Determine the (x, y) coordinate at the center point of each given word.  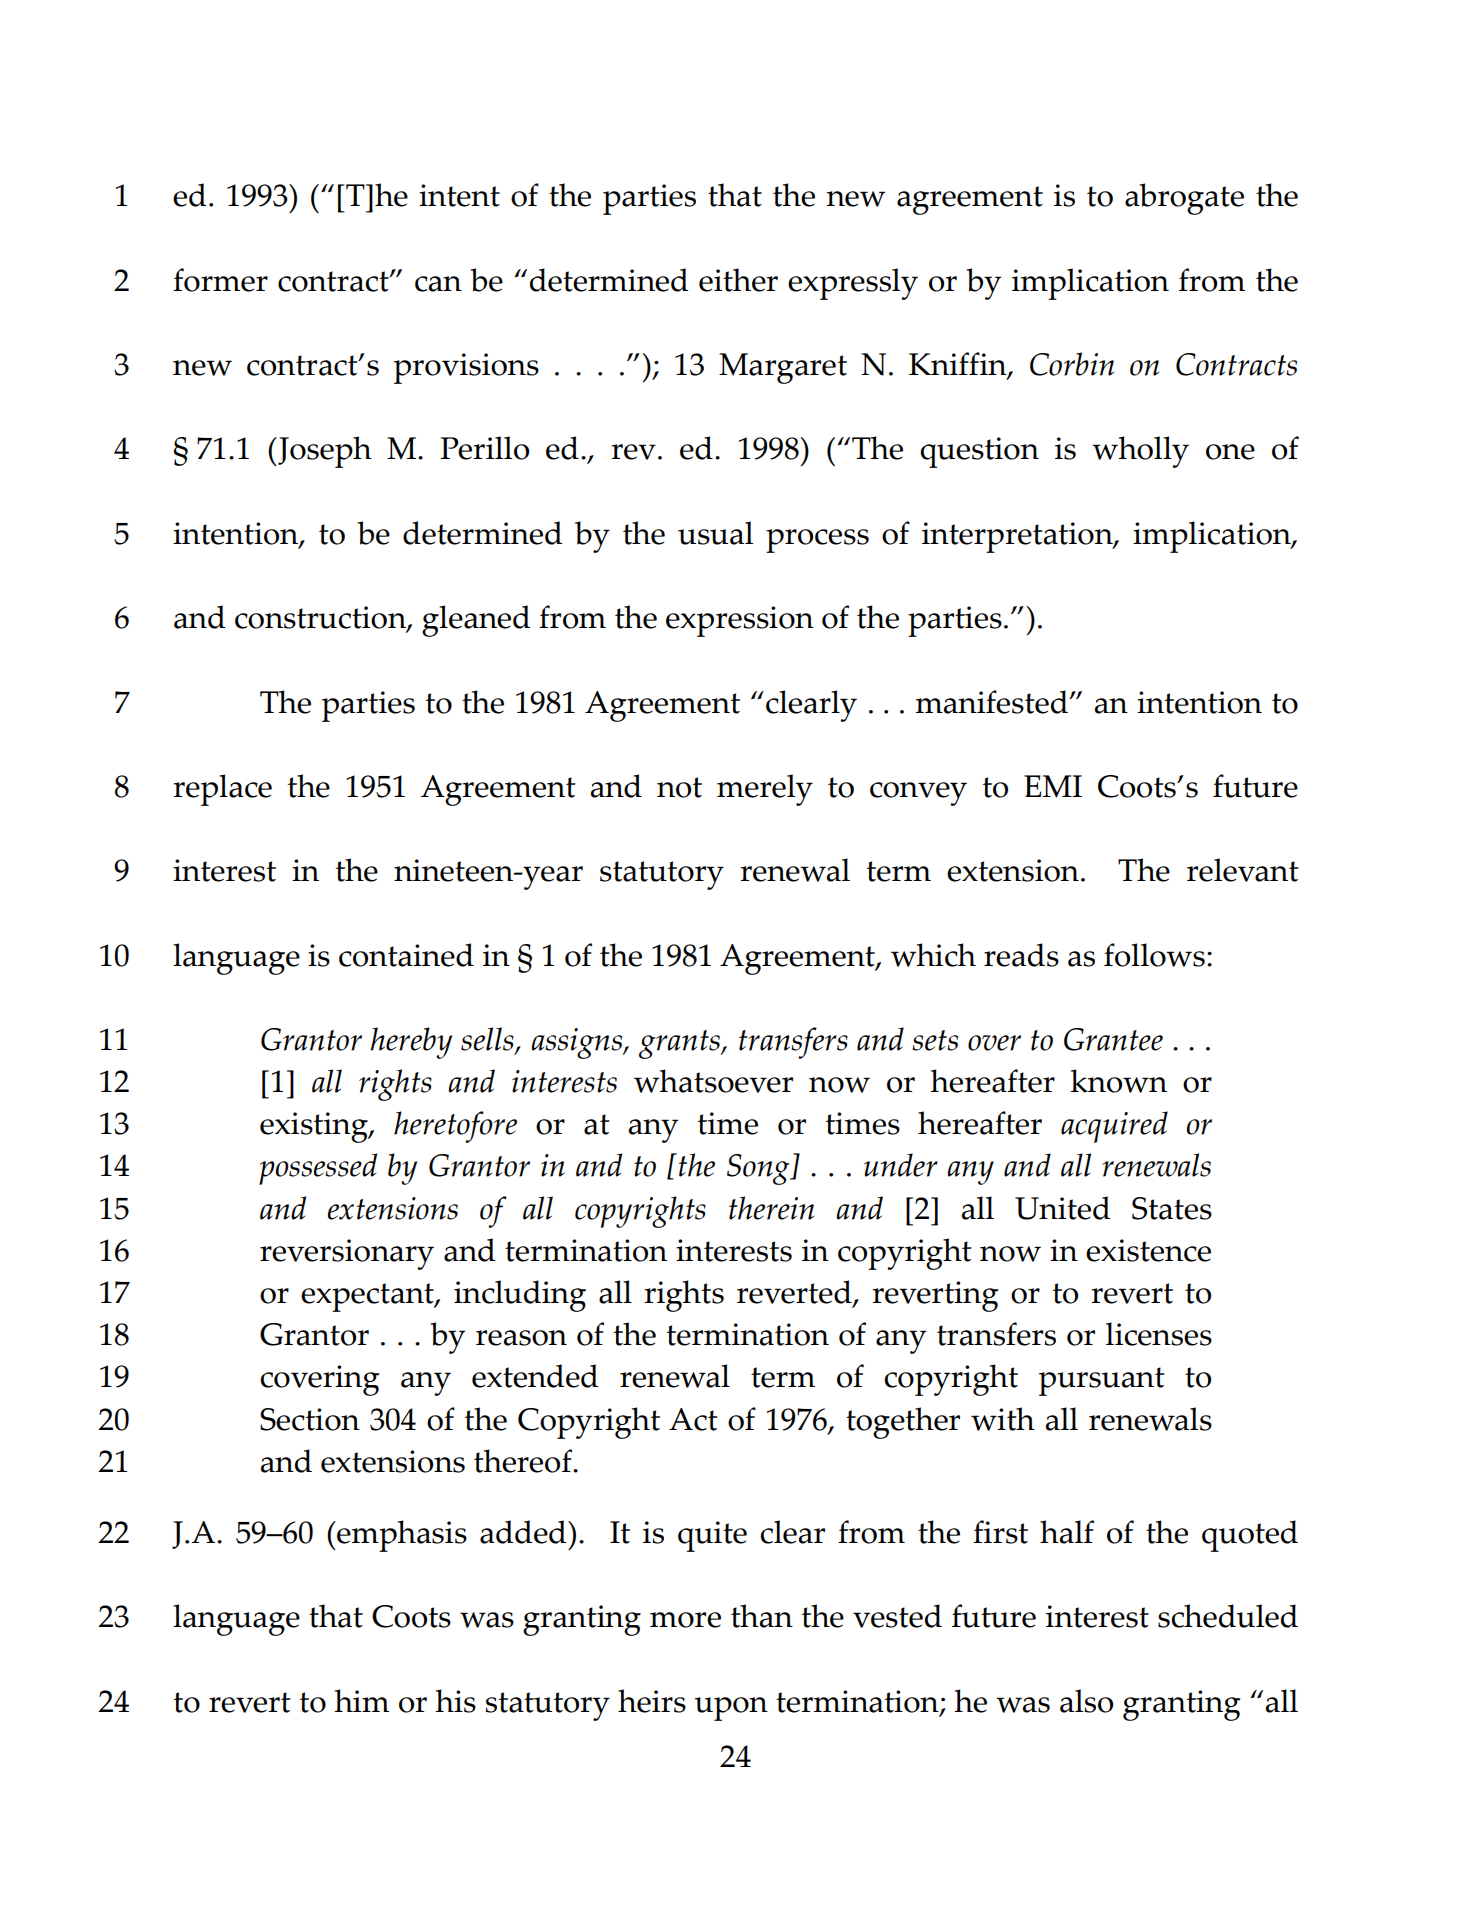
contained (406, 955)
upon (731, 1709)
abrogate (1184, 199)
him (361, 1700)
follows (1154, 955)
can (438, 284)
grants (680, 1044)
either (738, 280)
